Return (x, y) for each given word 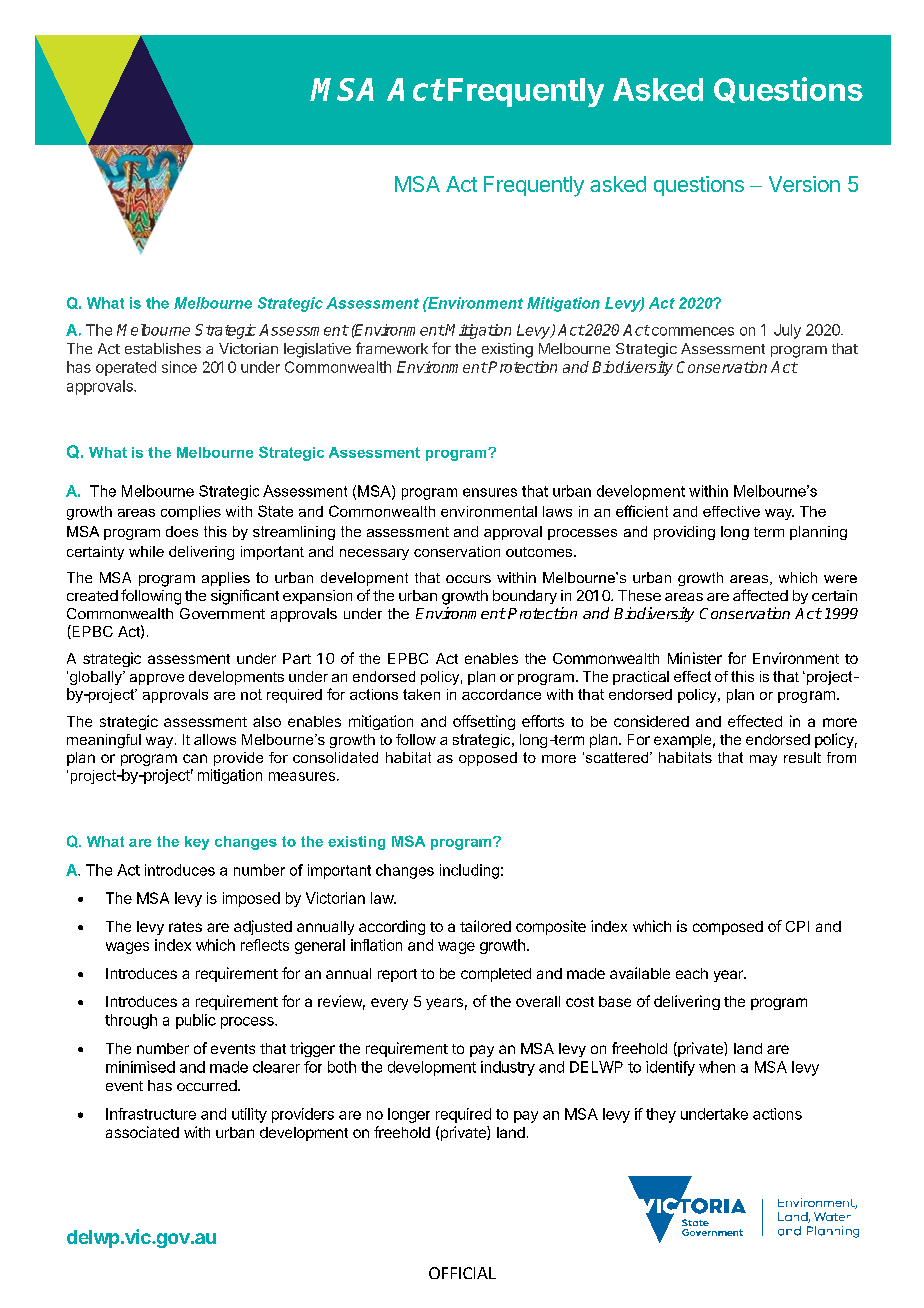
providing (684, 533)
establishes (163, 348)
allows (215, 739)
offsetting (484, 722)
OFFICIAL (462, 1273)
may (763, 760)
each (692, 973)
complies (191, 513)
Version (804, 184)
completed (496, 975)
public (196, 1021)
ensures (490, 492)
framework (392, 348)
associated (142, 1132)
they (661, 1115)
